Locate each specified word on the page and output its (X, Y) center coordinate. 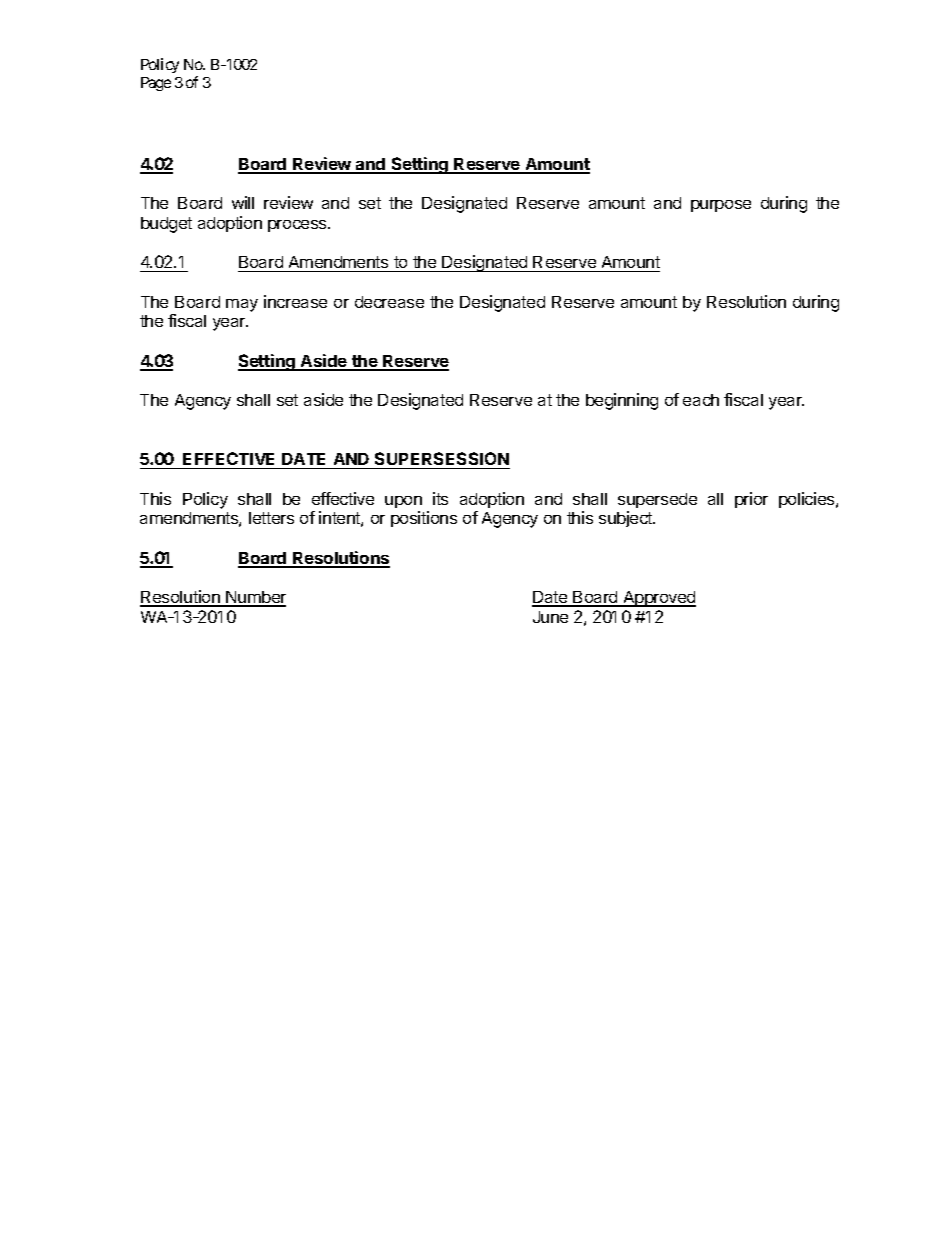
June (550, 617)
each (701, 400)
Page (156, 84)
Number (255, 598)
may (242, 305)
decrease (389, 302)
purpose (721, 206)
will (243, 202)
